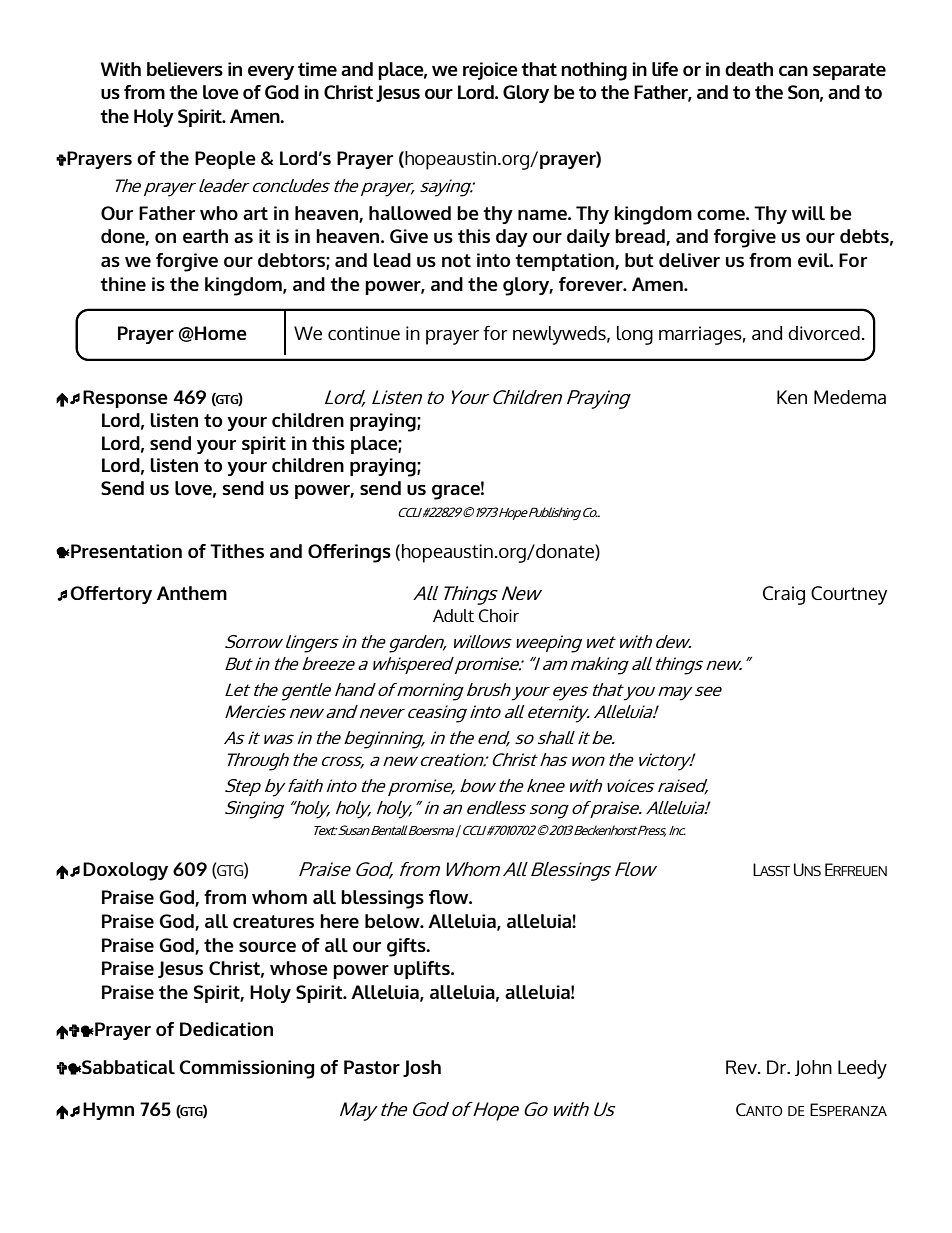 Image resolution: width=952 pixels, height=1233 pixels. What do you see at coordinates (247, 1069) in the screenshot?
I see `Commissioning` at bounding box center [247, 1069].
